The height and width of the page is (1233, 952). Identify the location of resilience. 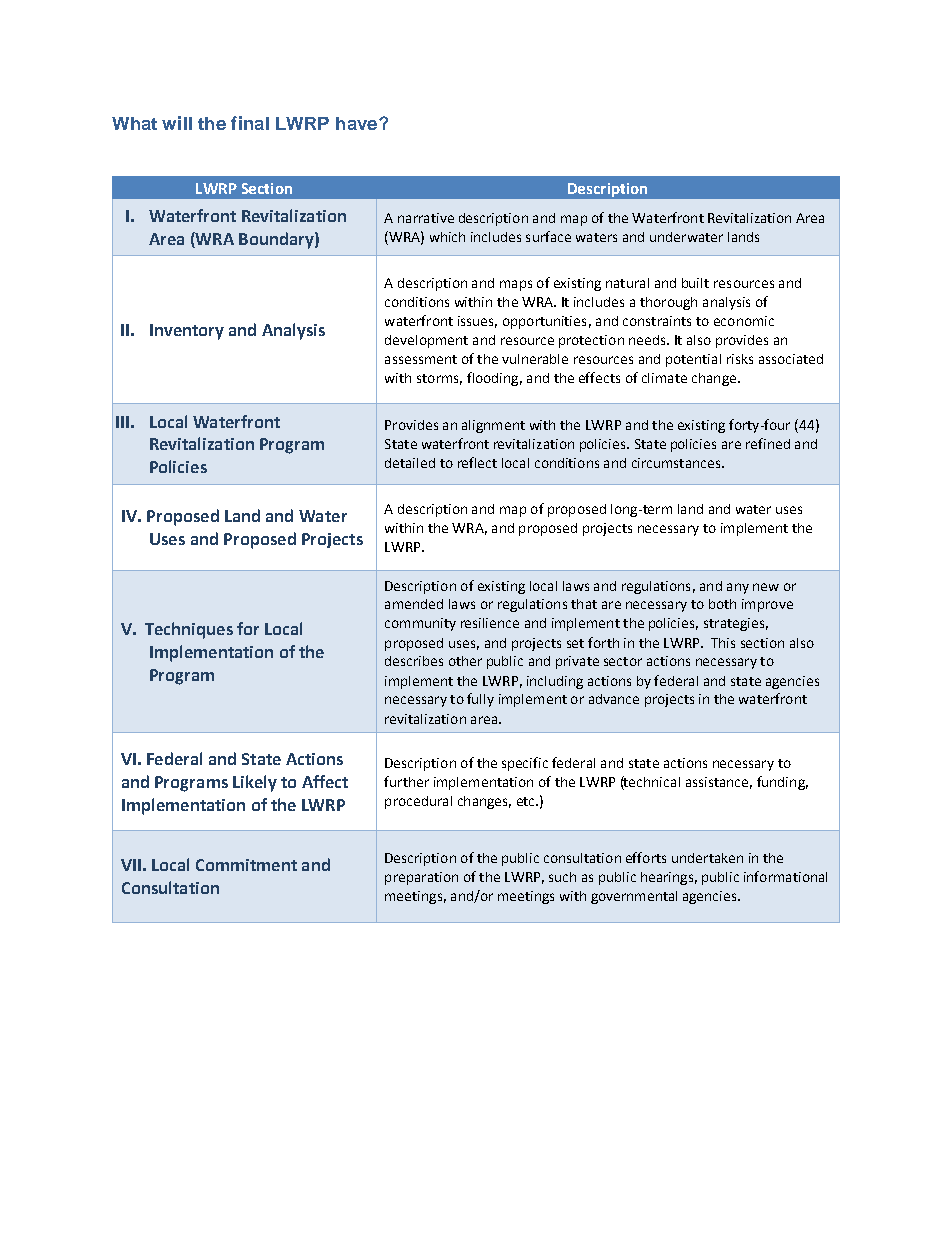
(490, 623).
